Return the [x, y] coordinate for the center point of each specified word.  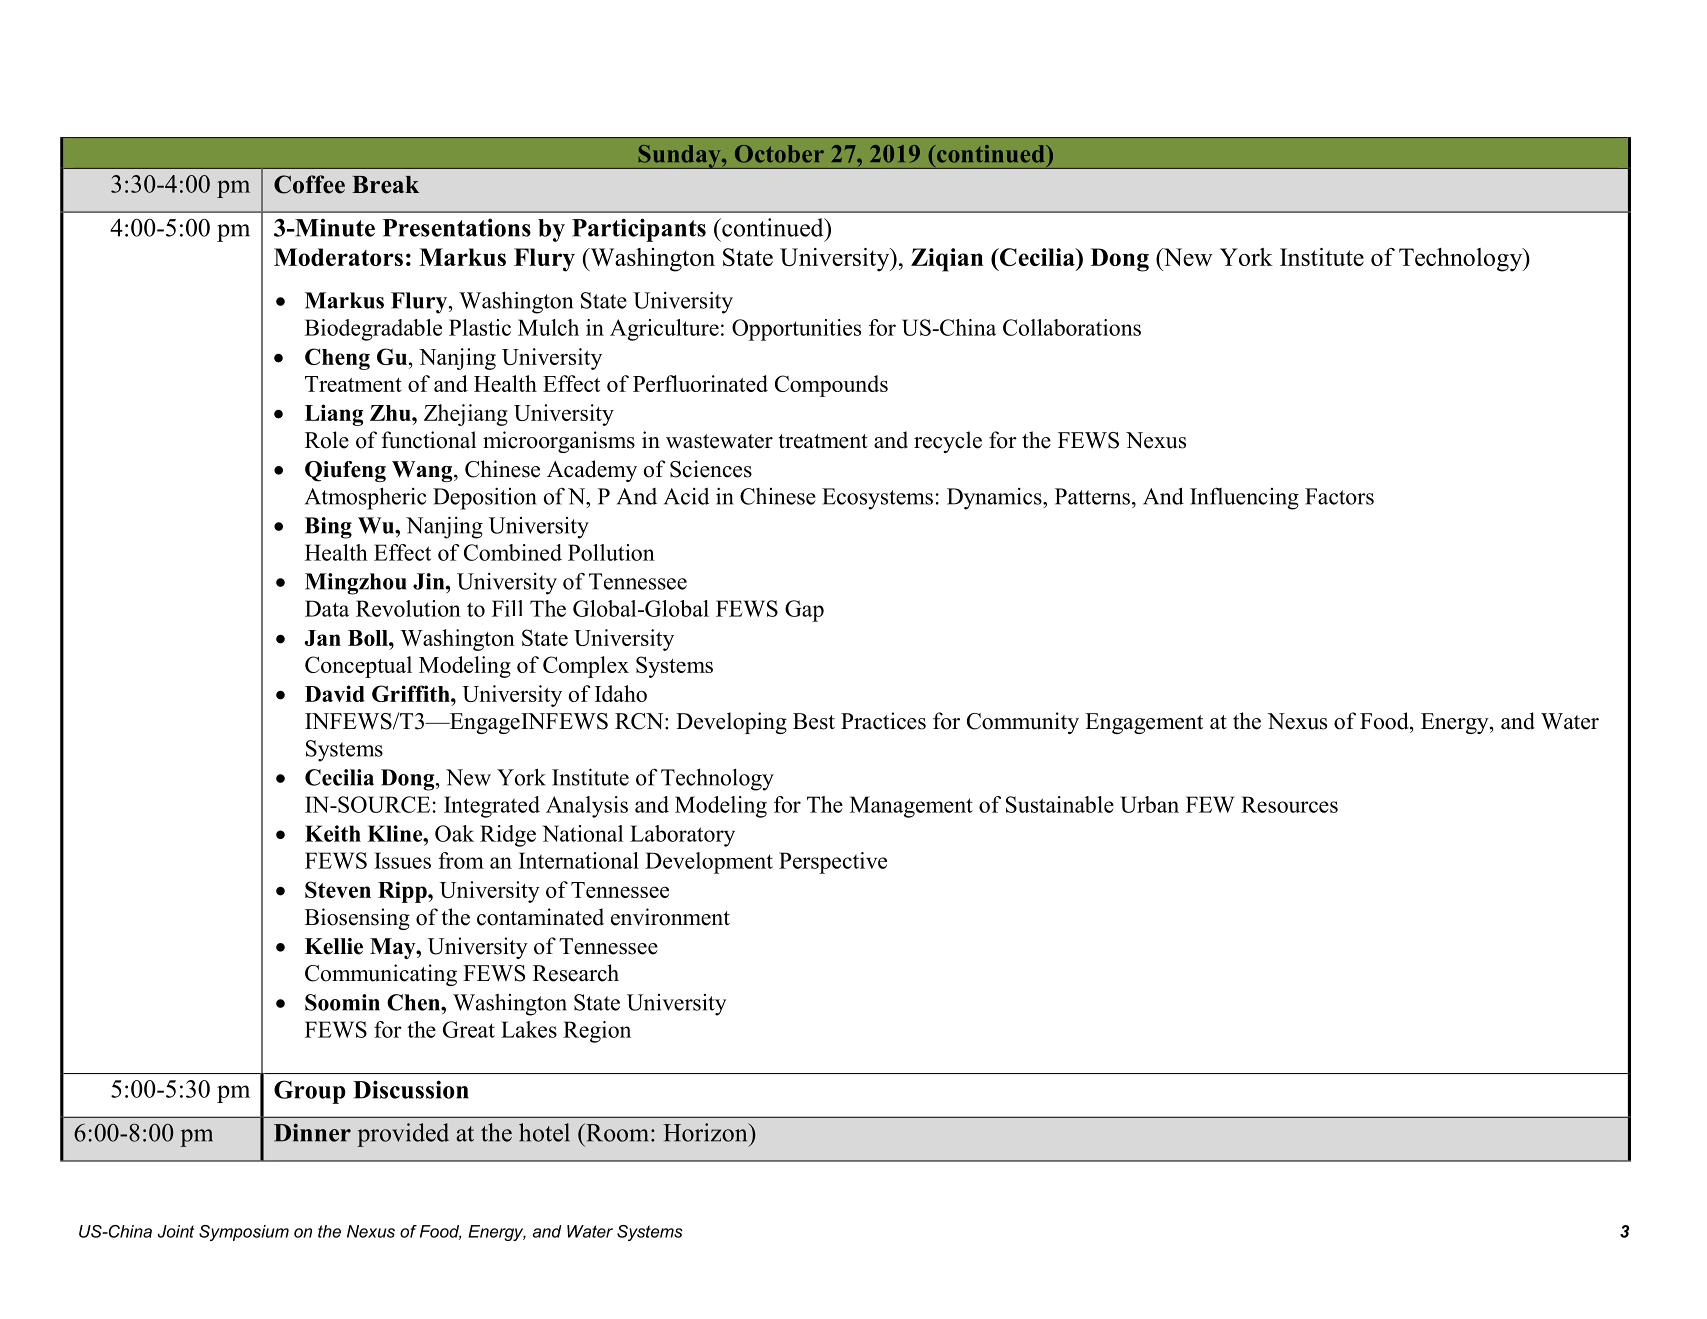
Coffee [309, 184]
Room [616, 1132]
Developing [731, 723]
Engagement [1144, 723]
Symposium [244, 1233]
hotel [544, 1132]
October [779, 154]
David [334, 693]
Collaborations [1072, 327]
